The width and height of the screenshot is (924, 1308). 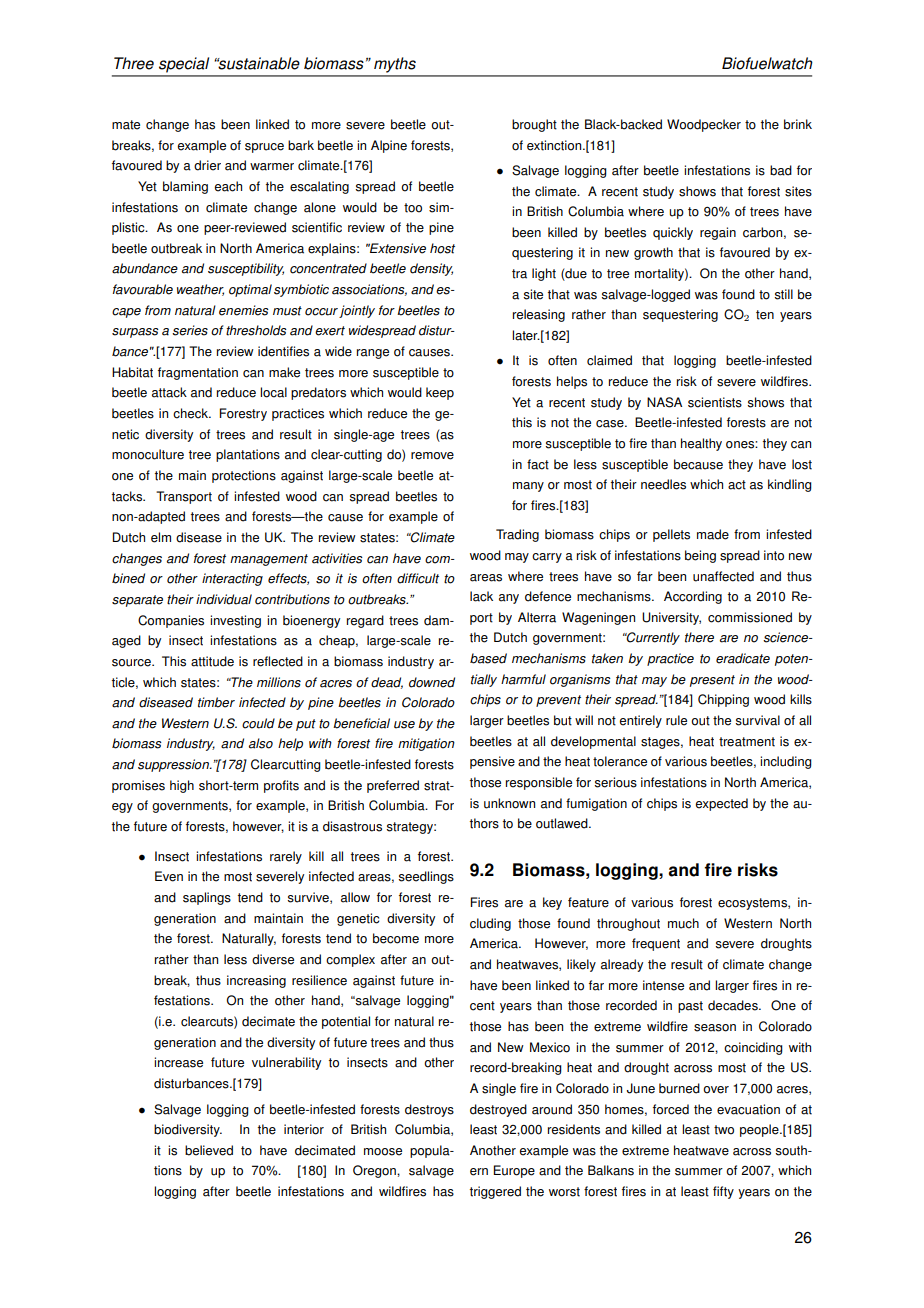 What do you see at coordinates (534, 125) in the screenshot?
I see `brought` at bounding box center [534, 125].
